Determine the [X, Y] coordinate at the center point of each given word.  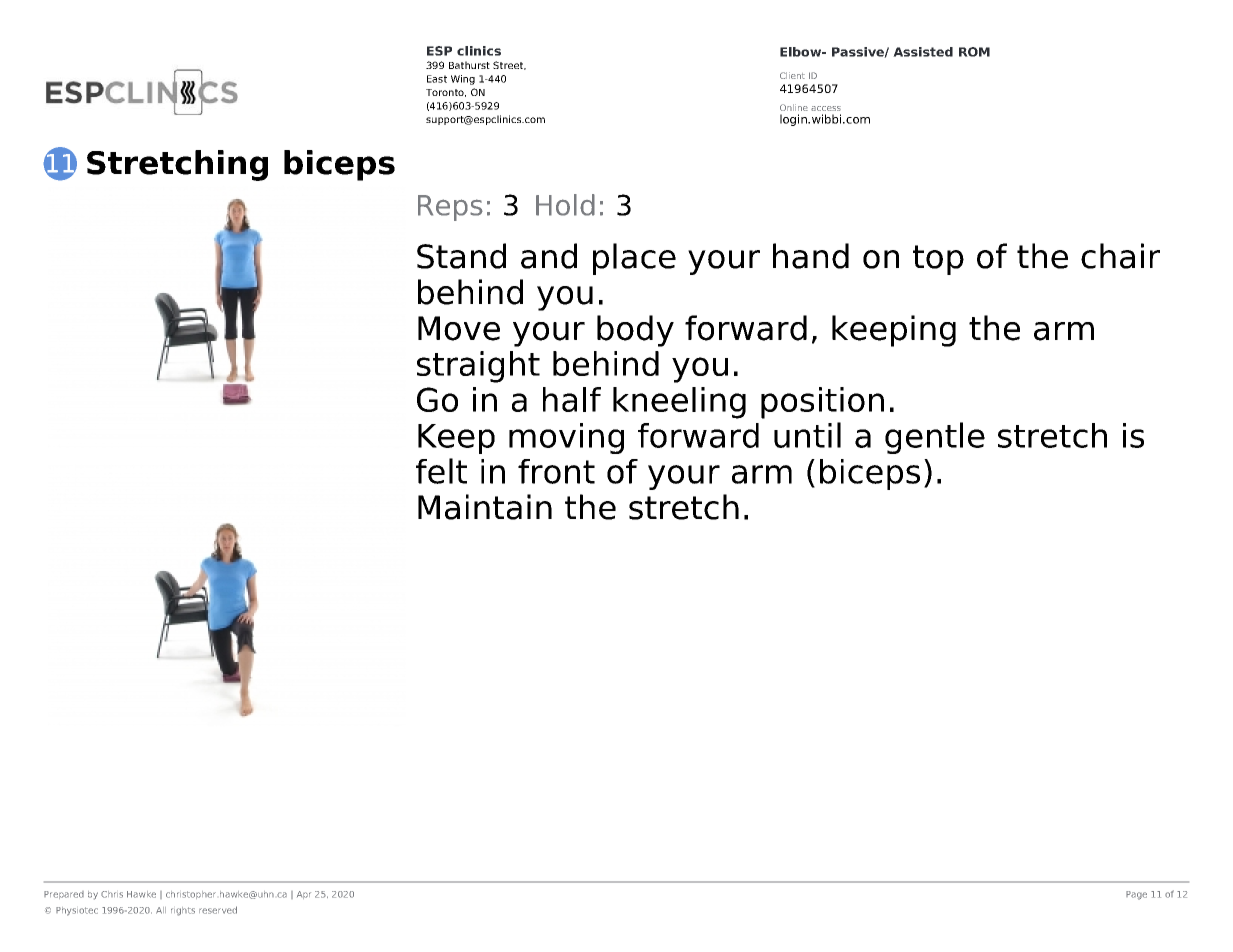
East [437, 79]
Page [1136, 895]
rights [183, 911]
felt [441, 471]
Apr [304, 895]
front [556, 471]
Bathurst [469, 65]
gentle [935, 438]
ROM [974, 52]
